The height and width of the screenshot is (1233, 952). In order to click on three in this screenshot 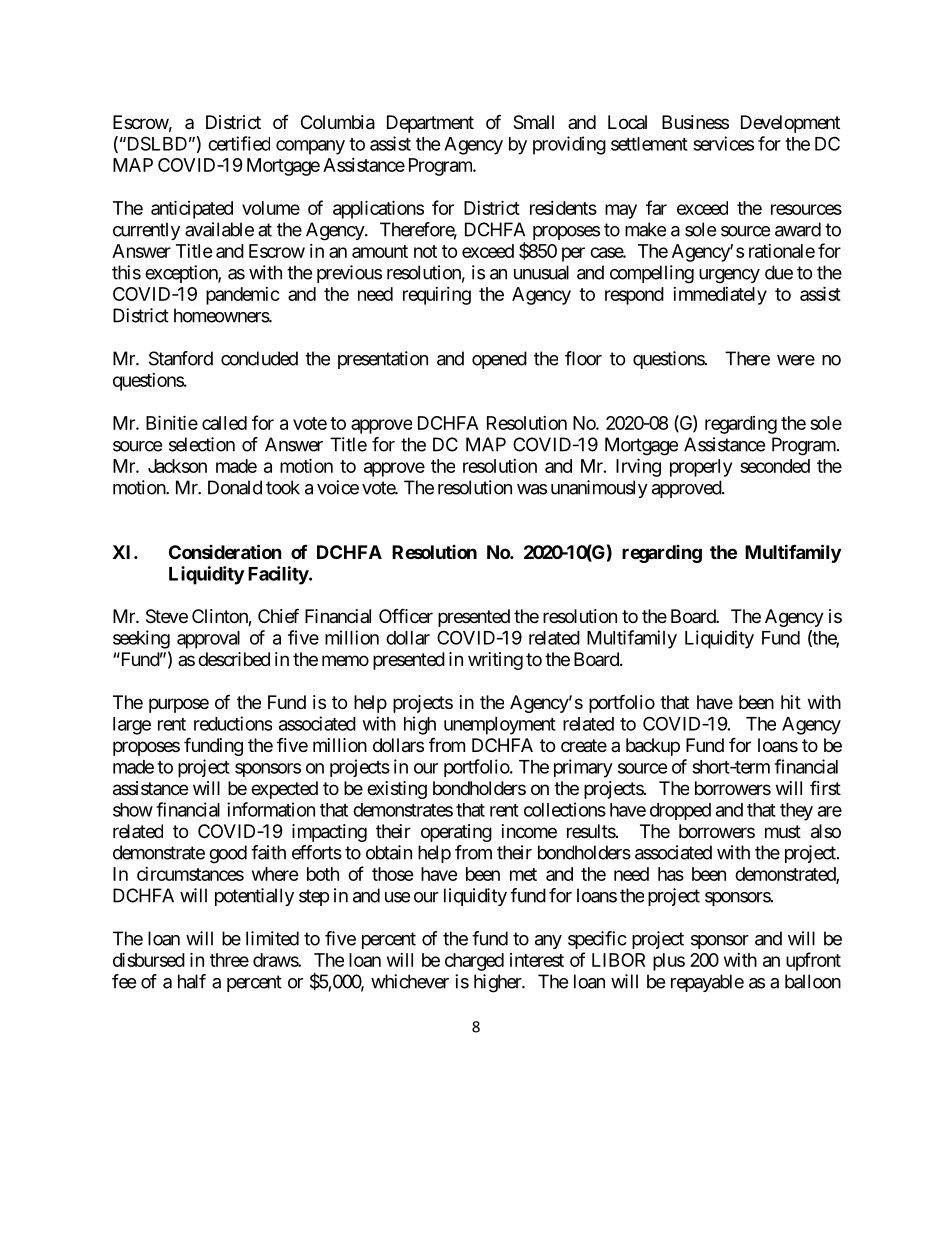, I will do `click(229, 960)`.
